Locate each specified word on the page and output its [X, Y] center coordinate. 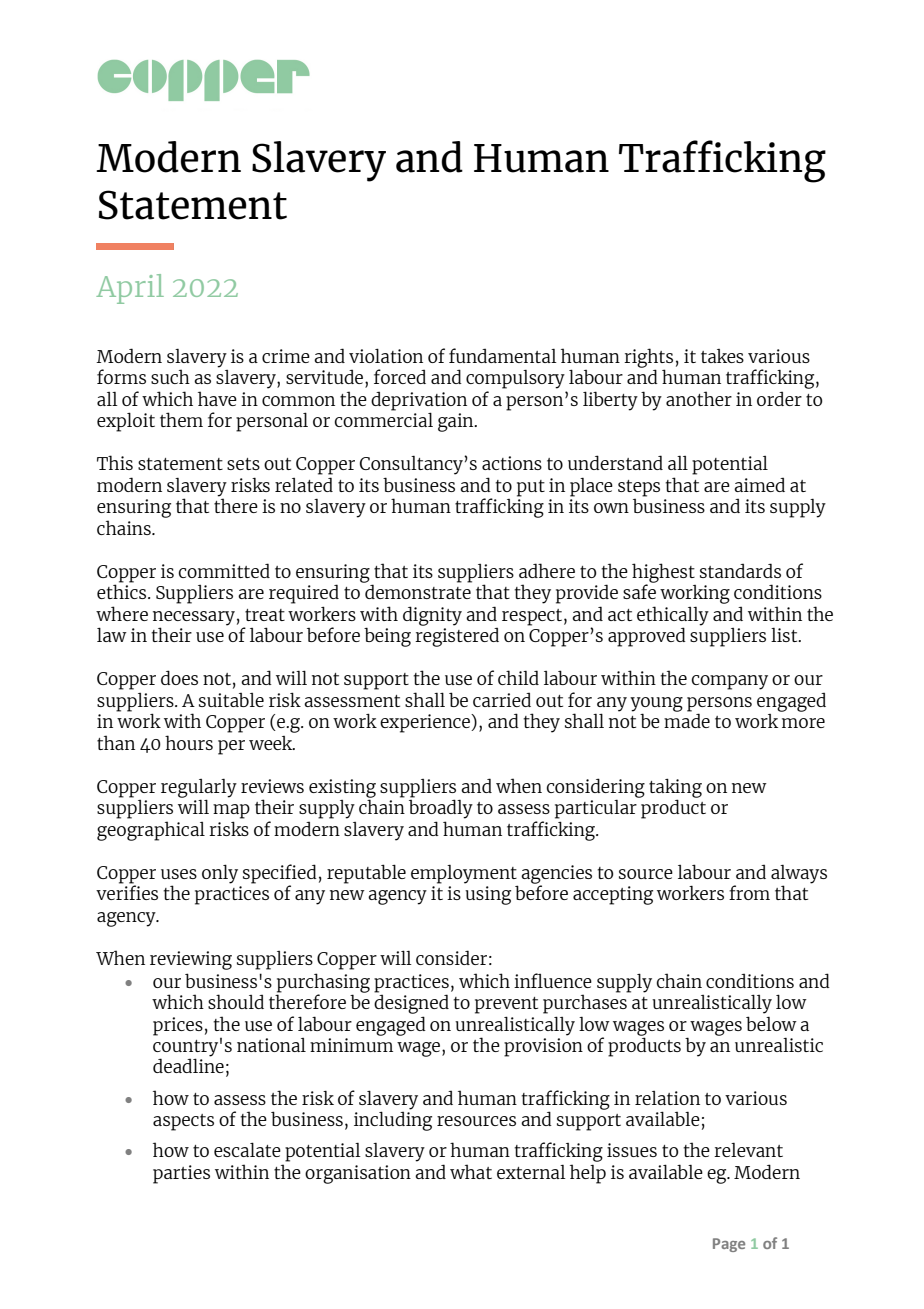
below [771, 1023]
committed [224, 570]
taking [675, 789]
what [471, 1171]
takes [722, 356]
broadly [441, 809]
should [236, 1001]
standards [740, 570]
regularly [199, 789]
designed [411, 1004]
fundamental [503, 355]
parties [181, 1174]
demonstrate [418, 591]
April [130, 289]
